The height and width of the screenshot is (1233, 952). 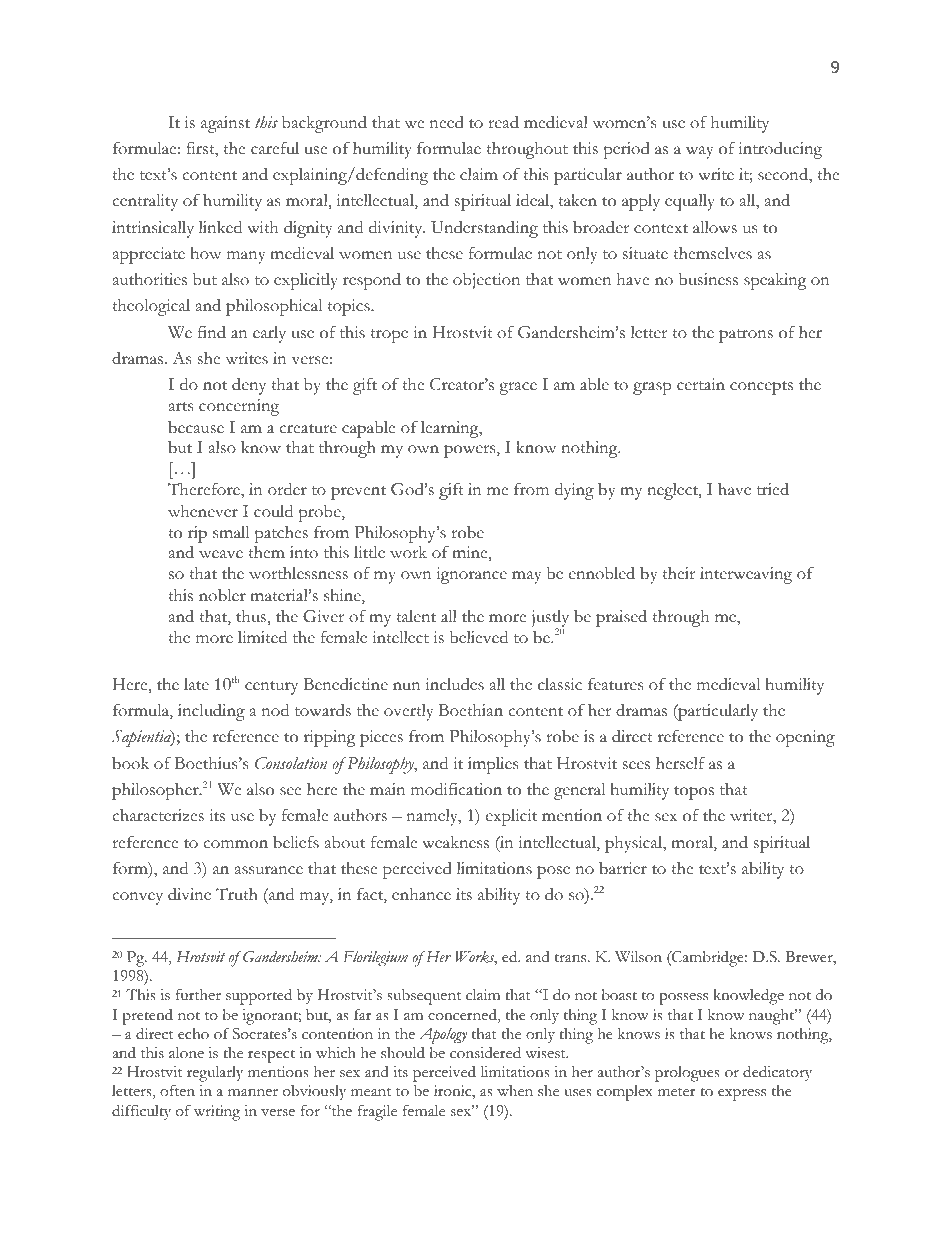 I want to click on includes, so click(x=455, y=684).
